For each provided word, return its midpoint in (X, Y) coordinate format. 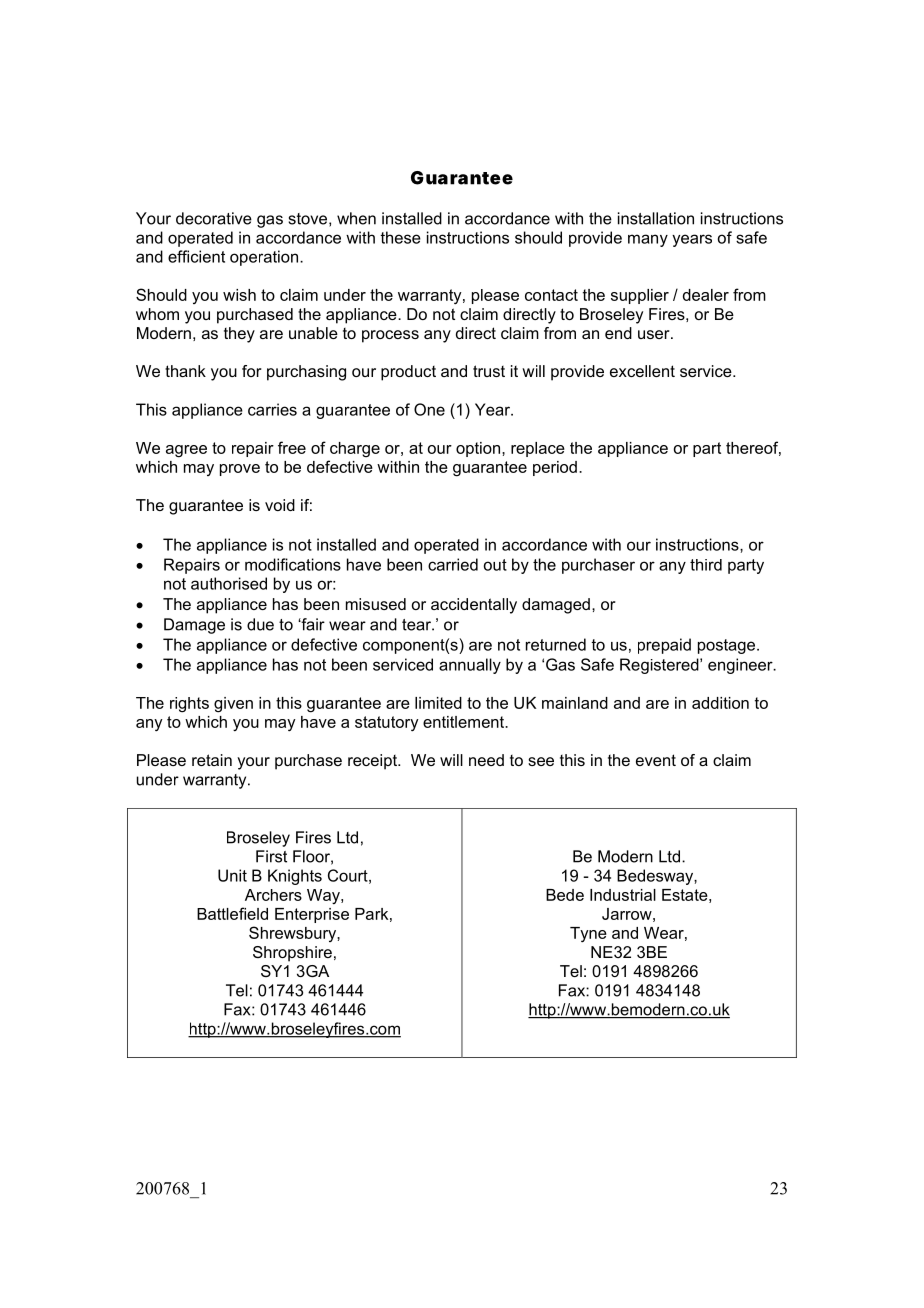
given (233, 705)
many (648, 240)
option (479, 449)
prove (240, 470)
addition (720, 703)
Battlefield (232, 913)
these (400, 237)
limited (438, 703)
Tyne (588, 934)
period (555, 468)
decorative (214, 218)
